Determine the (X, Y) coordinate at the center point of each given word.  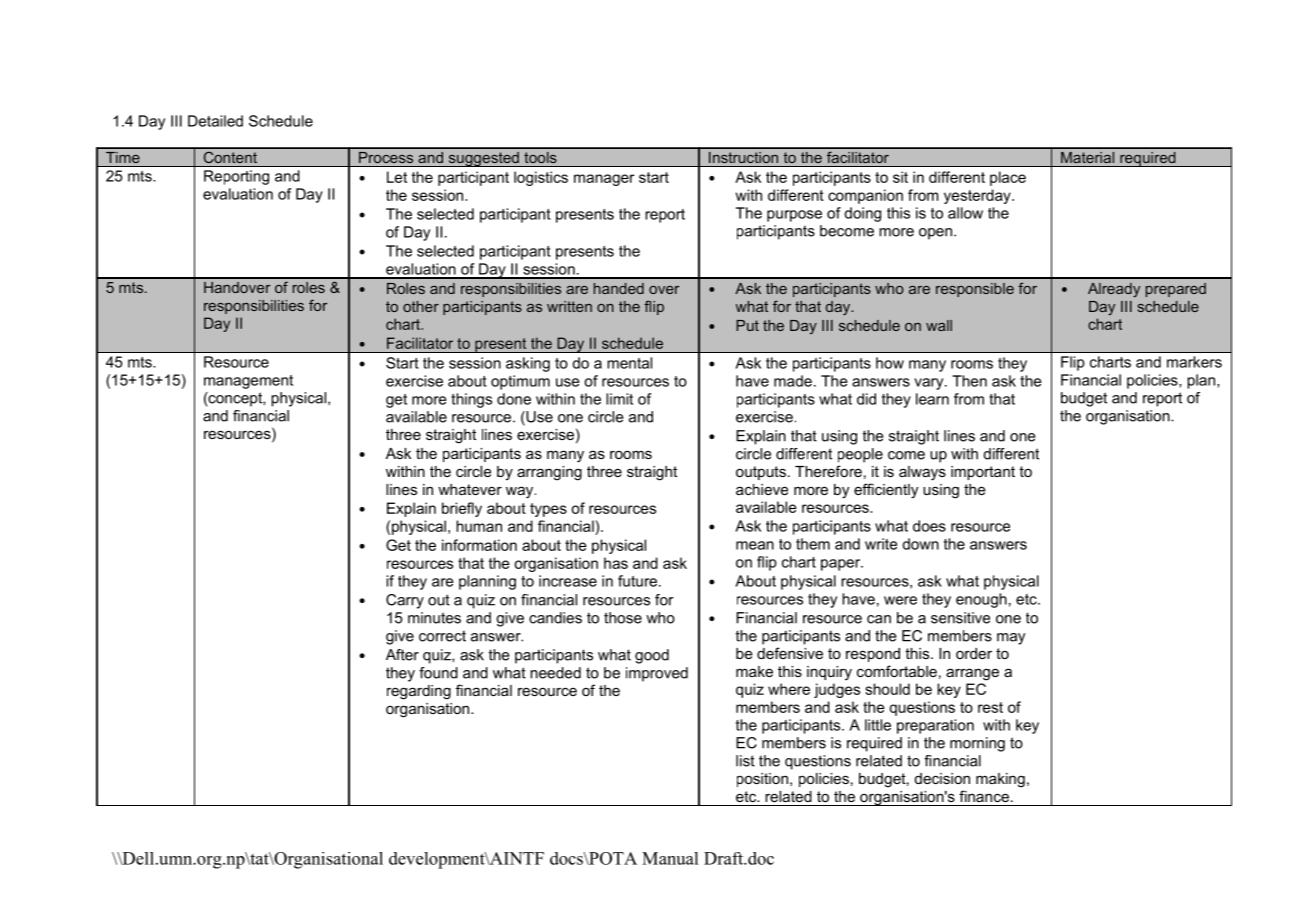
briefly (462, 509)
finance (984, 796)
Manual (670, 858)
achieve (762, 489)
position (762, 780)
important (983, 473)
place (1008, 178)
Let (397, 177)
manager (604, 180)
